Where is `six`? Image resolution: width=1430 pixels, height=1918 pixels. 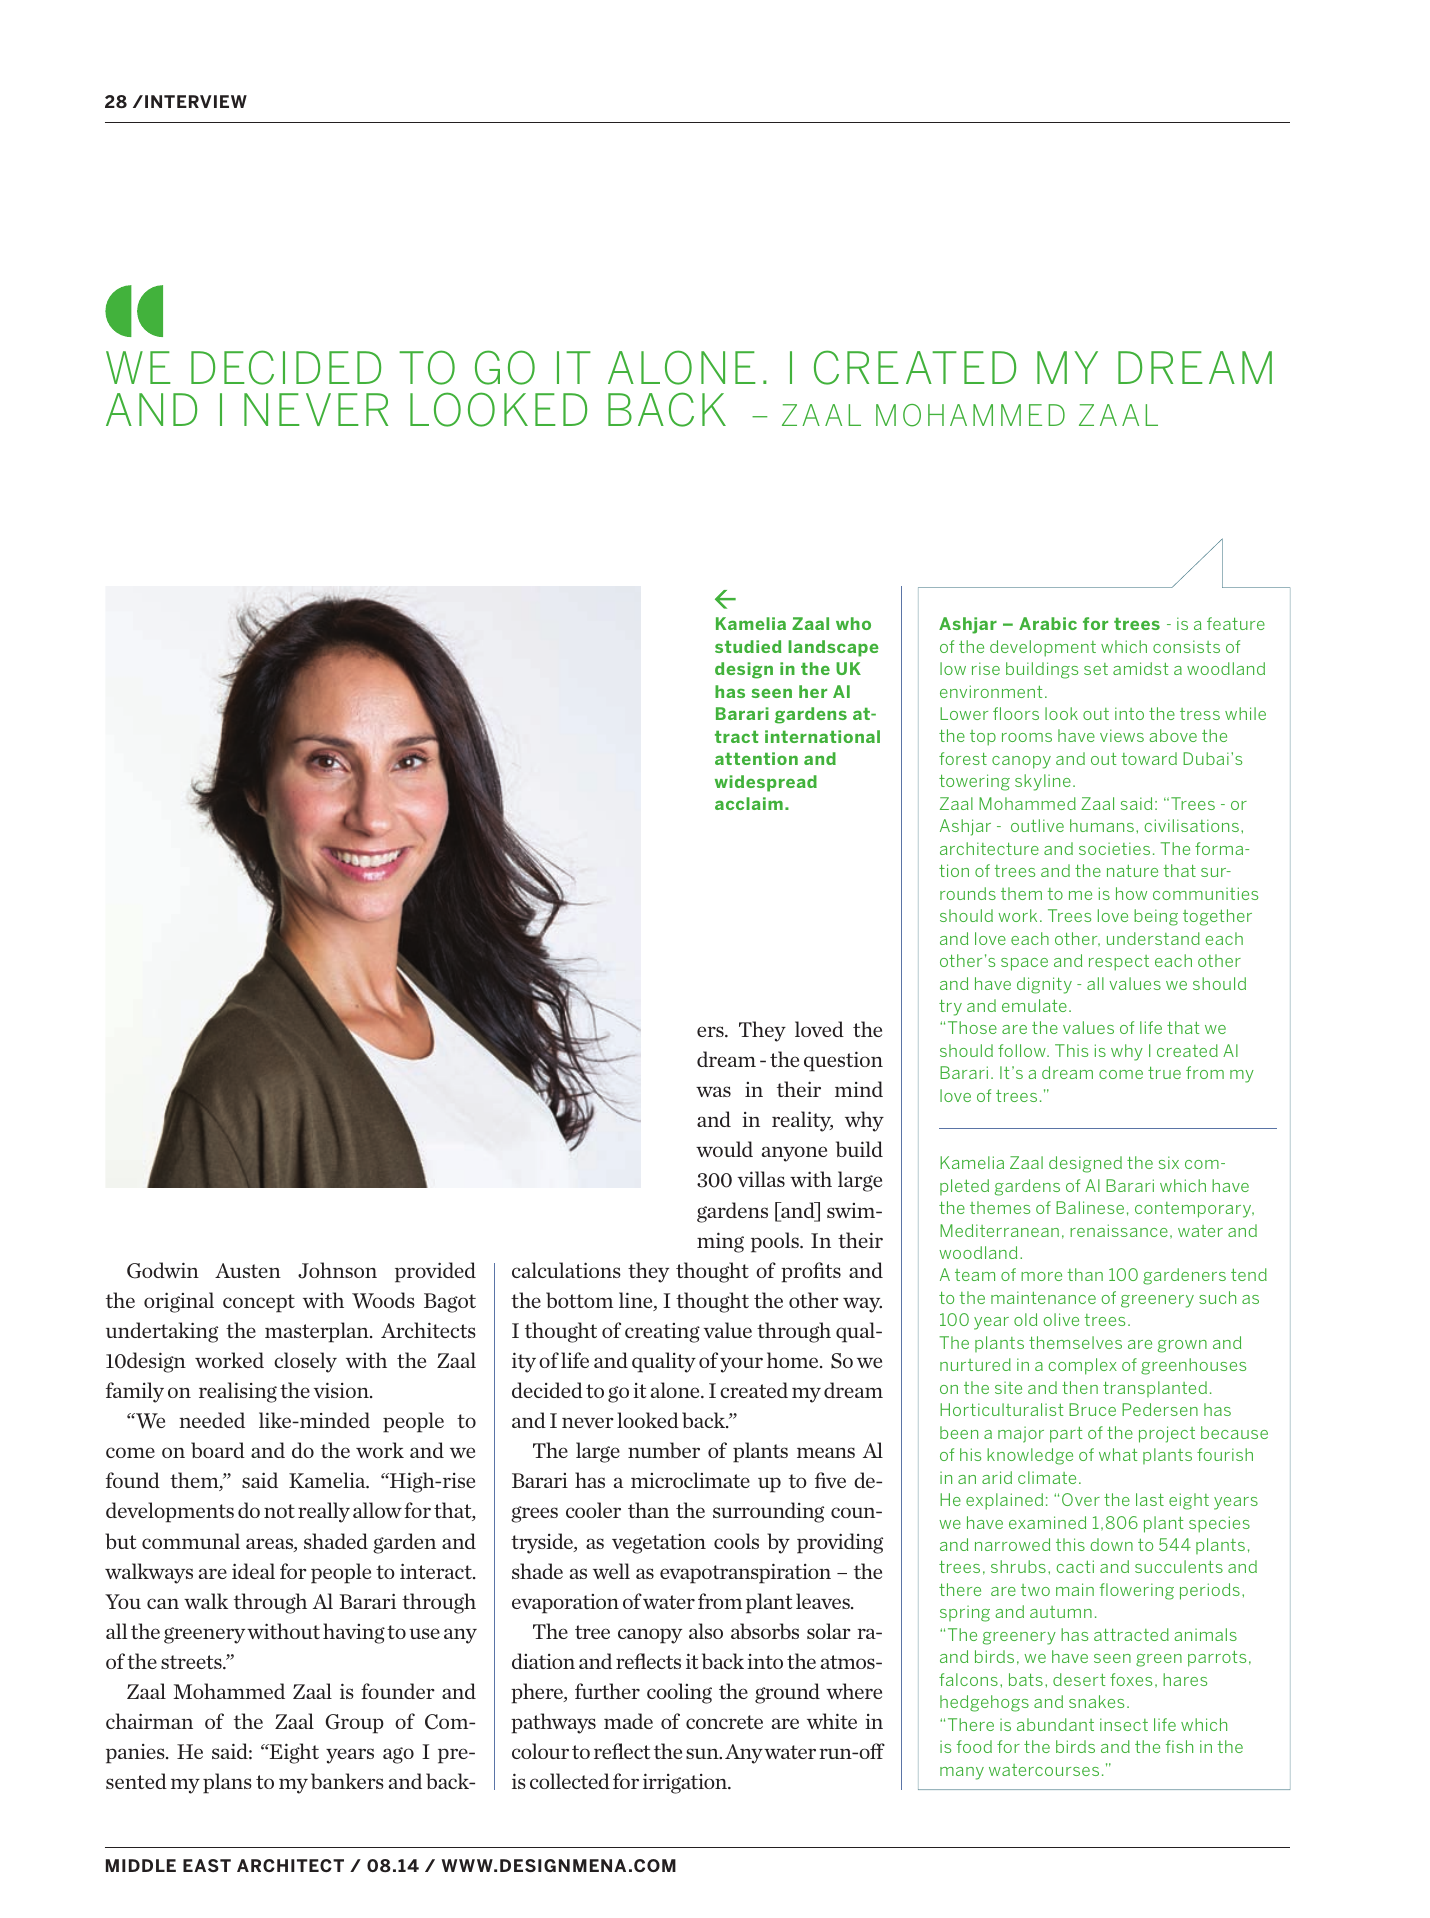
six is located at coordinates (1169, 1162).
